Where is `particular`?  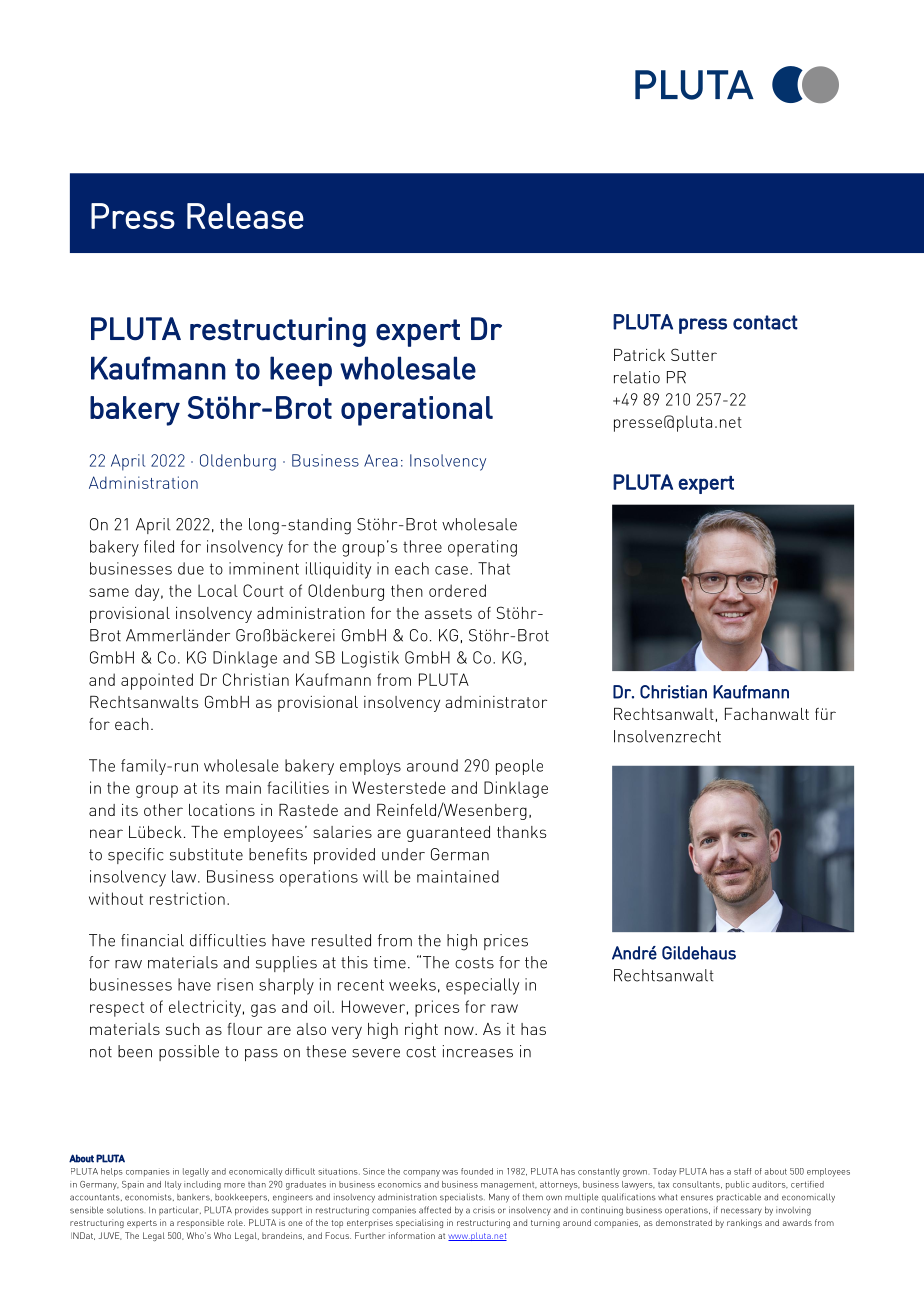
particular is located at coordinates (180, 1210).
